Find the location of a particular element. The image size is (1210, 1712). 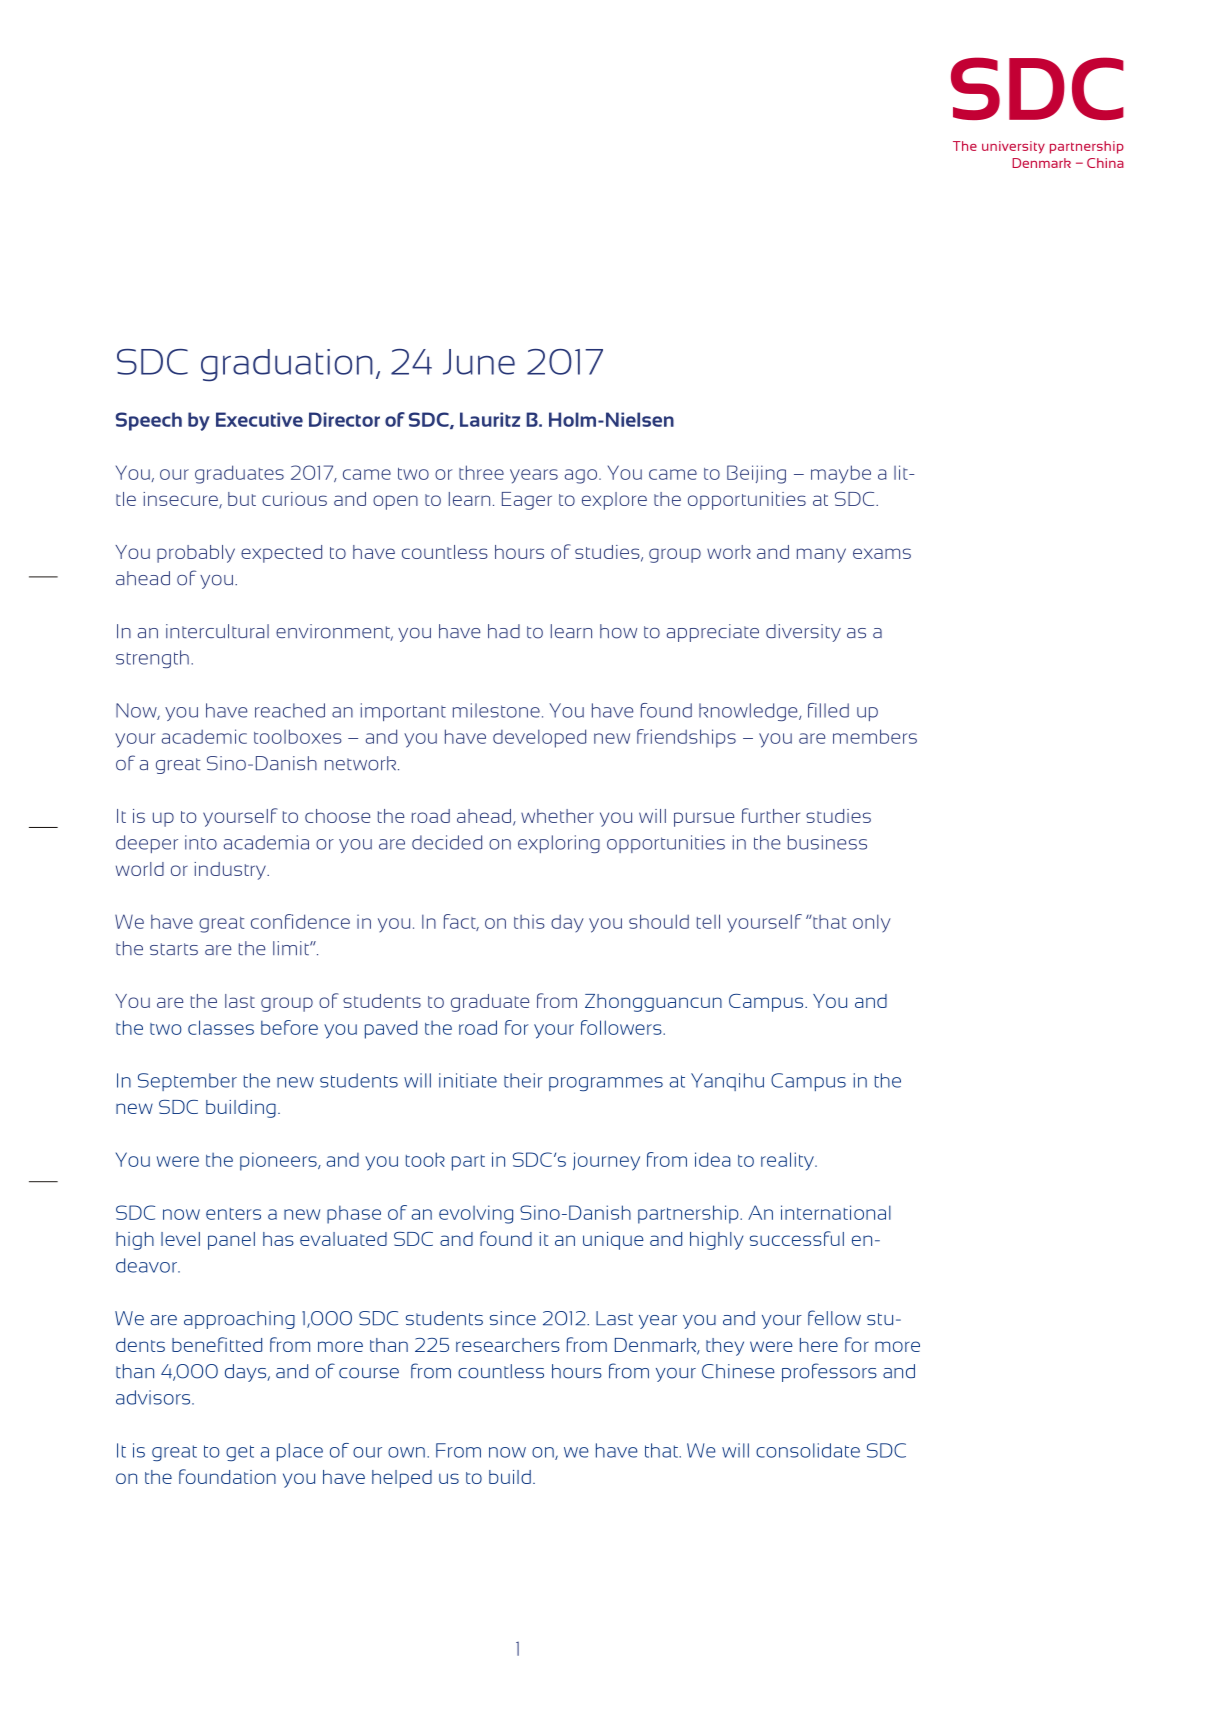

industry is located at coordinates (231, 871).
